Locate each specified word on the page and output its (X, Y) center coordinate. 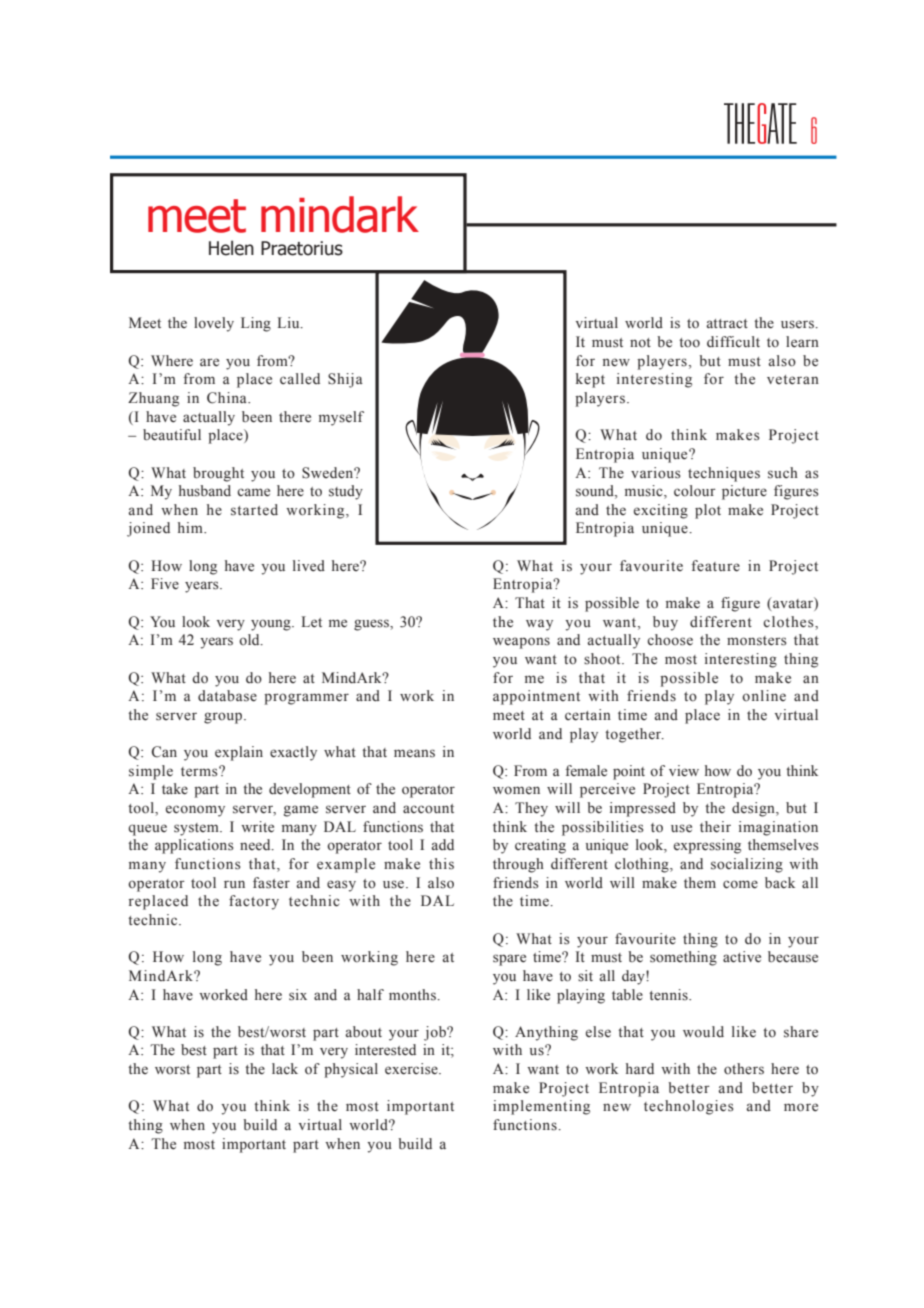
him (191, 527)
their (715, 827)
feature (715, 566)
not (640, 342)
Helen (231, 248)
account (428, 809)
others (744, 1069)
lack (285, 1068)
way (539, 625)
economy (195, 811)
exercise (412, 1069)
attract (727, 324)
